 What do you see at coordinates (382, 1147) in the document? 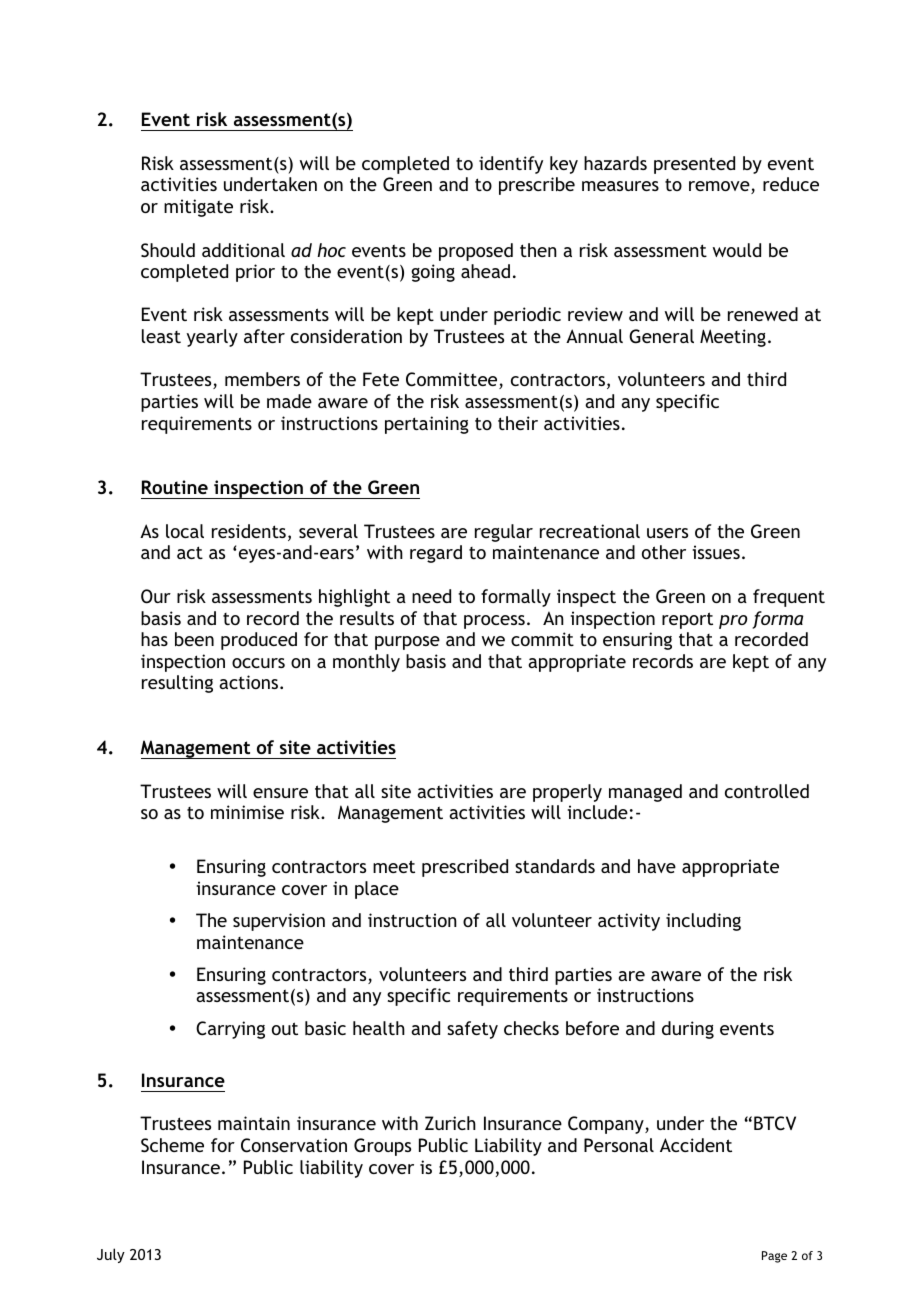
I see `Groups` at bounding box center [382, 1147].
